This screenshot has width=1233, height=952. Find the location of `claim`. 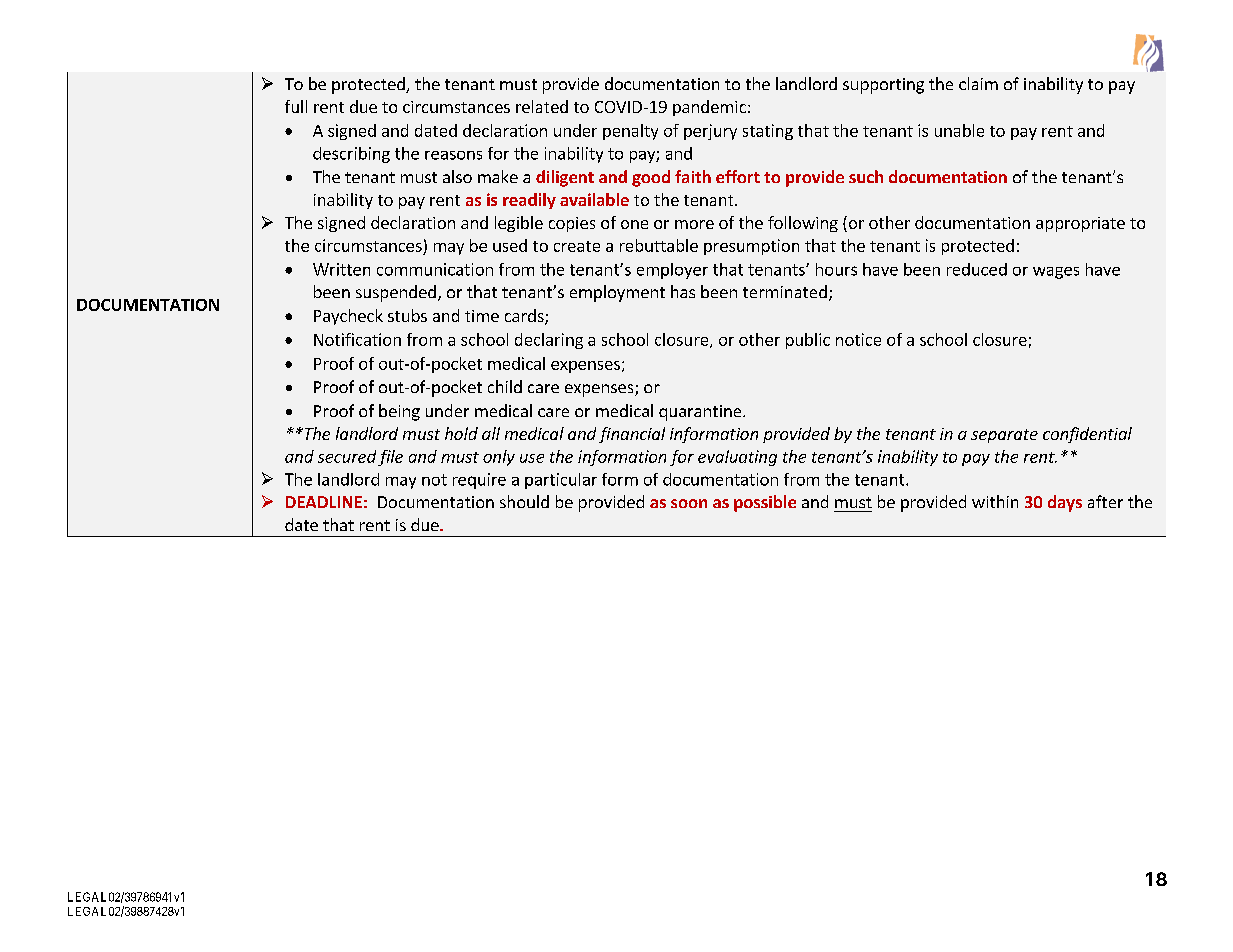

claim is located at coordinates (978, 83).
